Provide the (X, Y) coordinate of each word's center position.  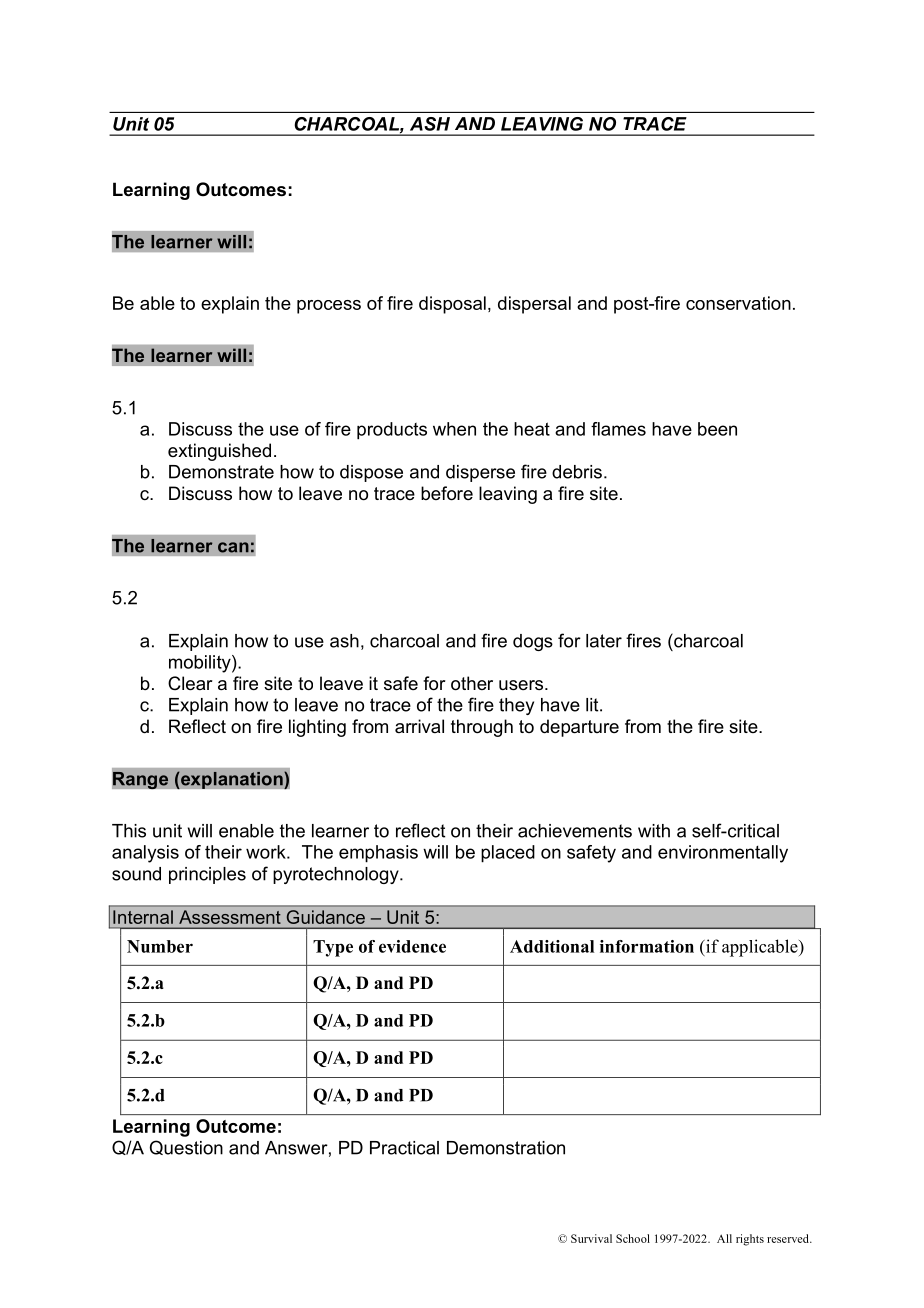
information (647, 946)
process (329, 307)
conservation (738, 303)
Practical (404, 1148)
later (604, 641)
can (233, 547)
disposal (452, 305)
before (447, 493)
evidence (412, 946)
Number (160, 946)
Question (186, 1147)
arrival (419, 726)
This (129, 831)
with (654, 831)
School (633, 1238)
